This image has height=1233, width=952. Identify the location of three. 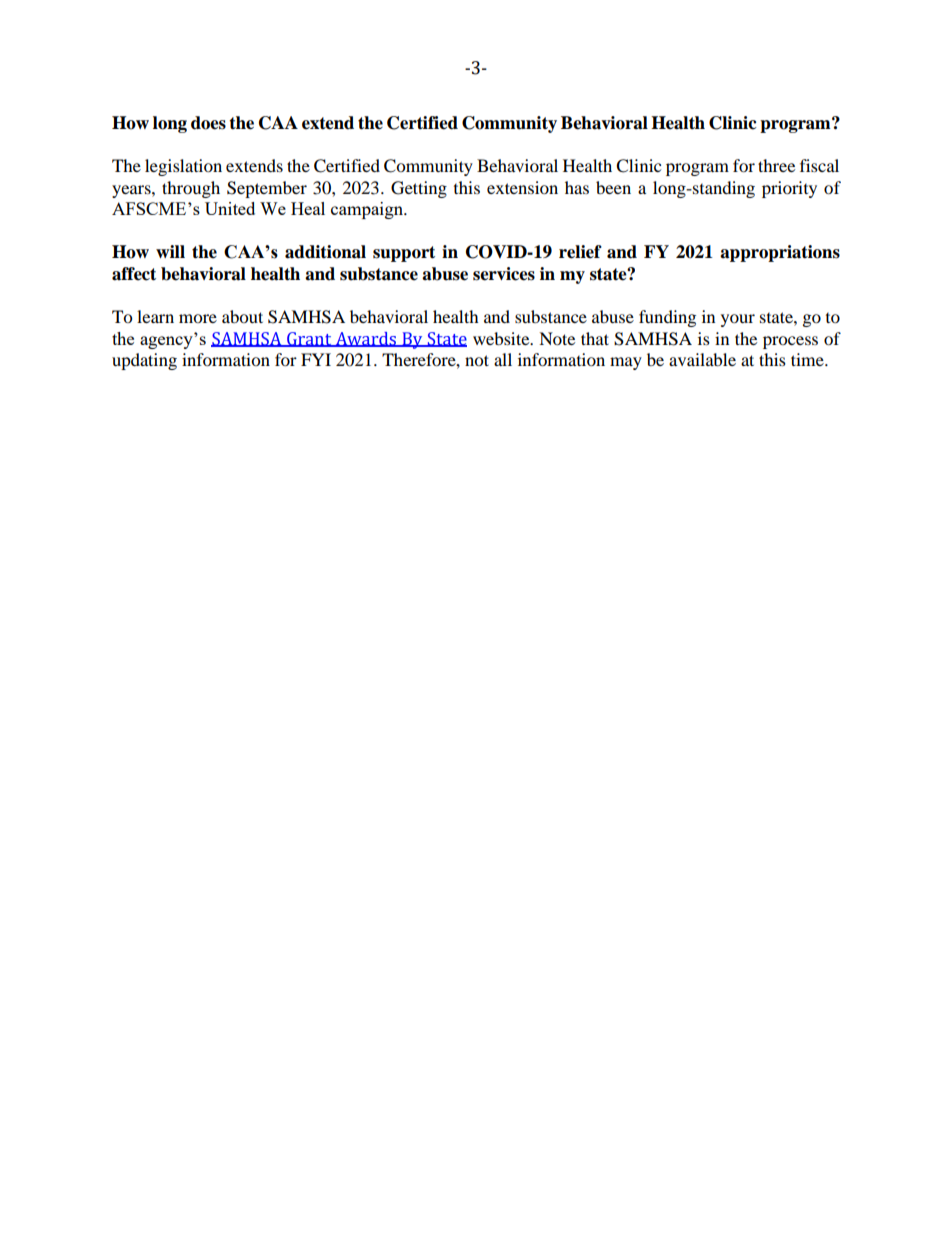
(776, 165).
